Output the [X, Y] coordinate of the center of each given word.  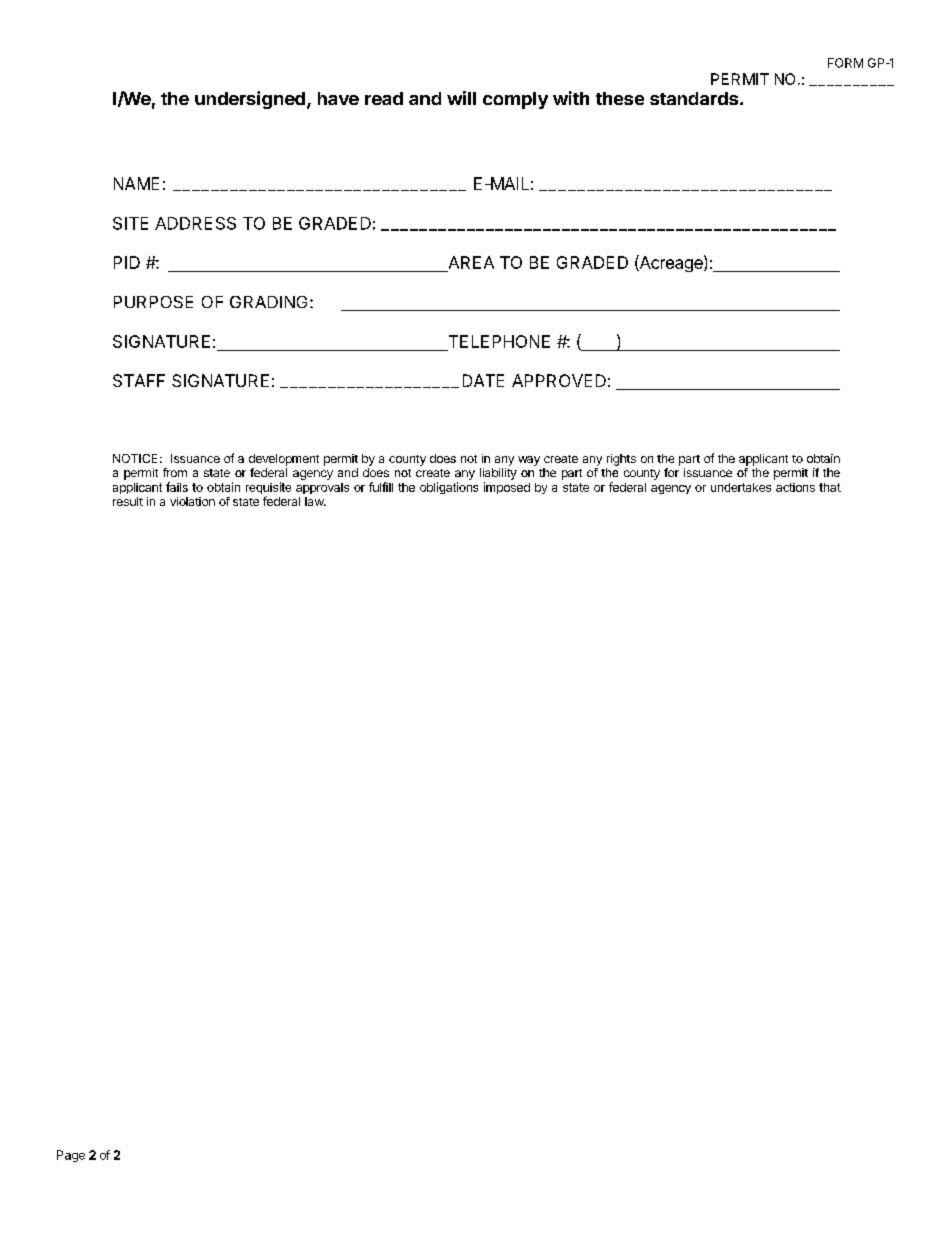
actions [795, 487]
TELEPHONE [499, 341]
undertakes [741, 487]
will [461, 98]
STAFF [139, 380]
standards [695, 98]
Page [71, 1156]
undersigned [250, 100]
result [128, 501]
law [315, 501]
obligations [449, 488]
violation [192, 501]
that [830, 487]
